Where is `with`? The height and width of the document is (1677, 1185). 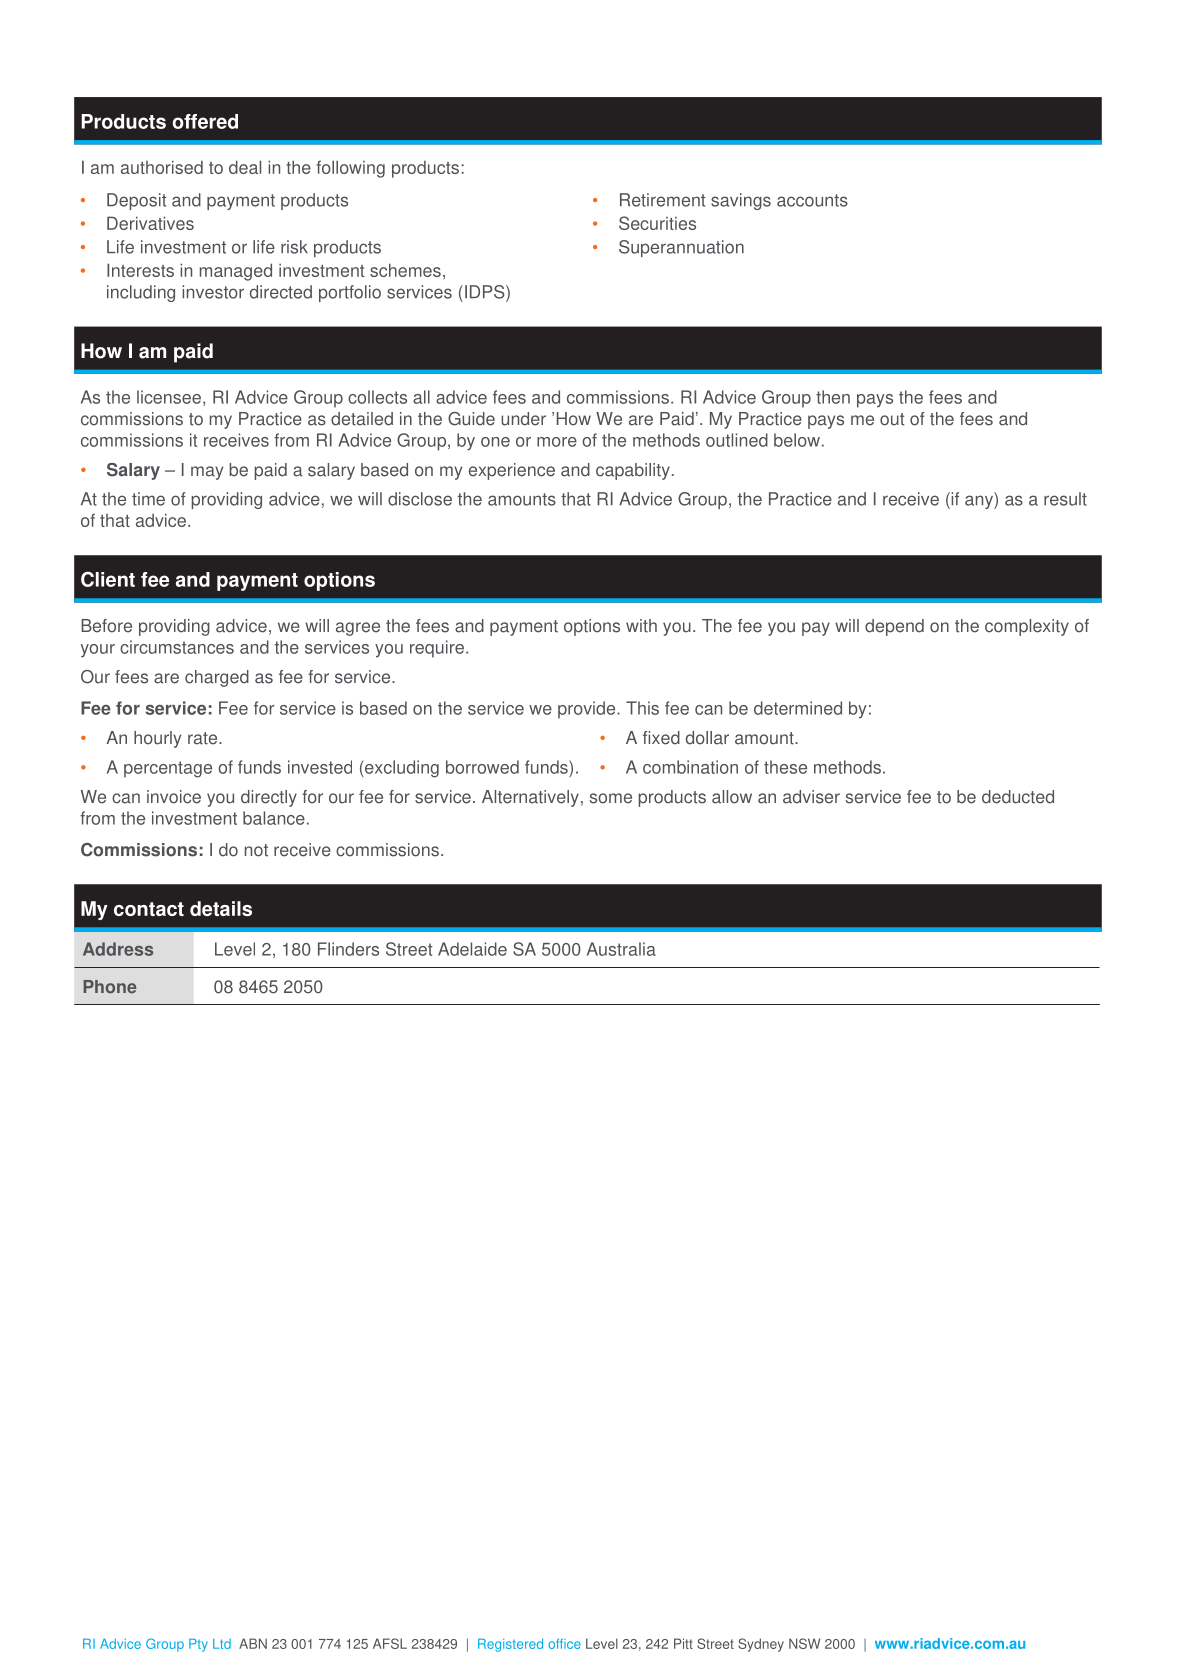 with is located at coordinates (641, 626).
